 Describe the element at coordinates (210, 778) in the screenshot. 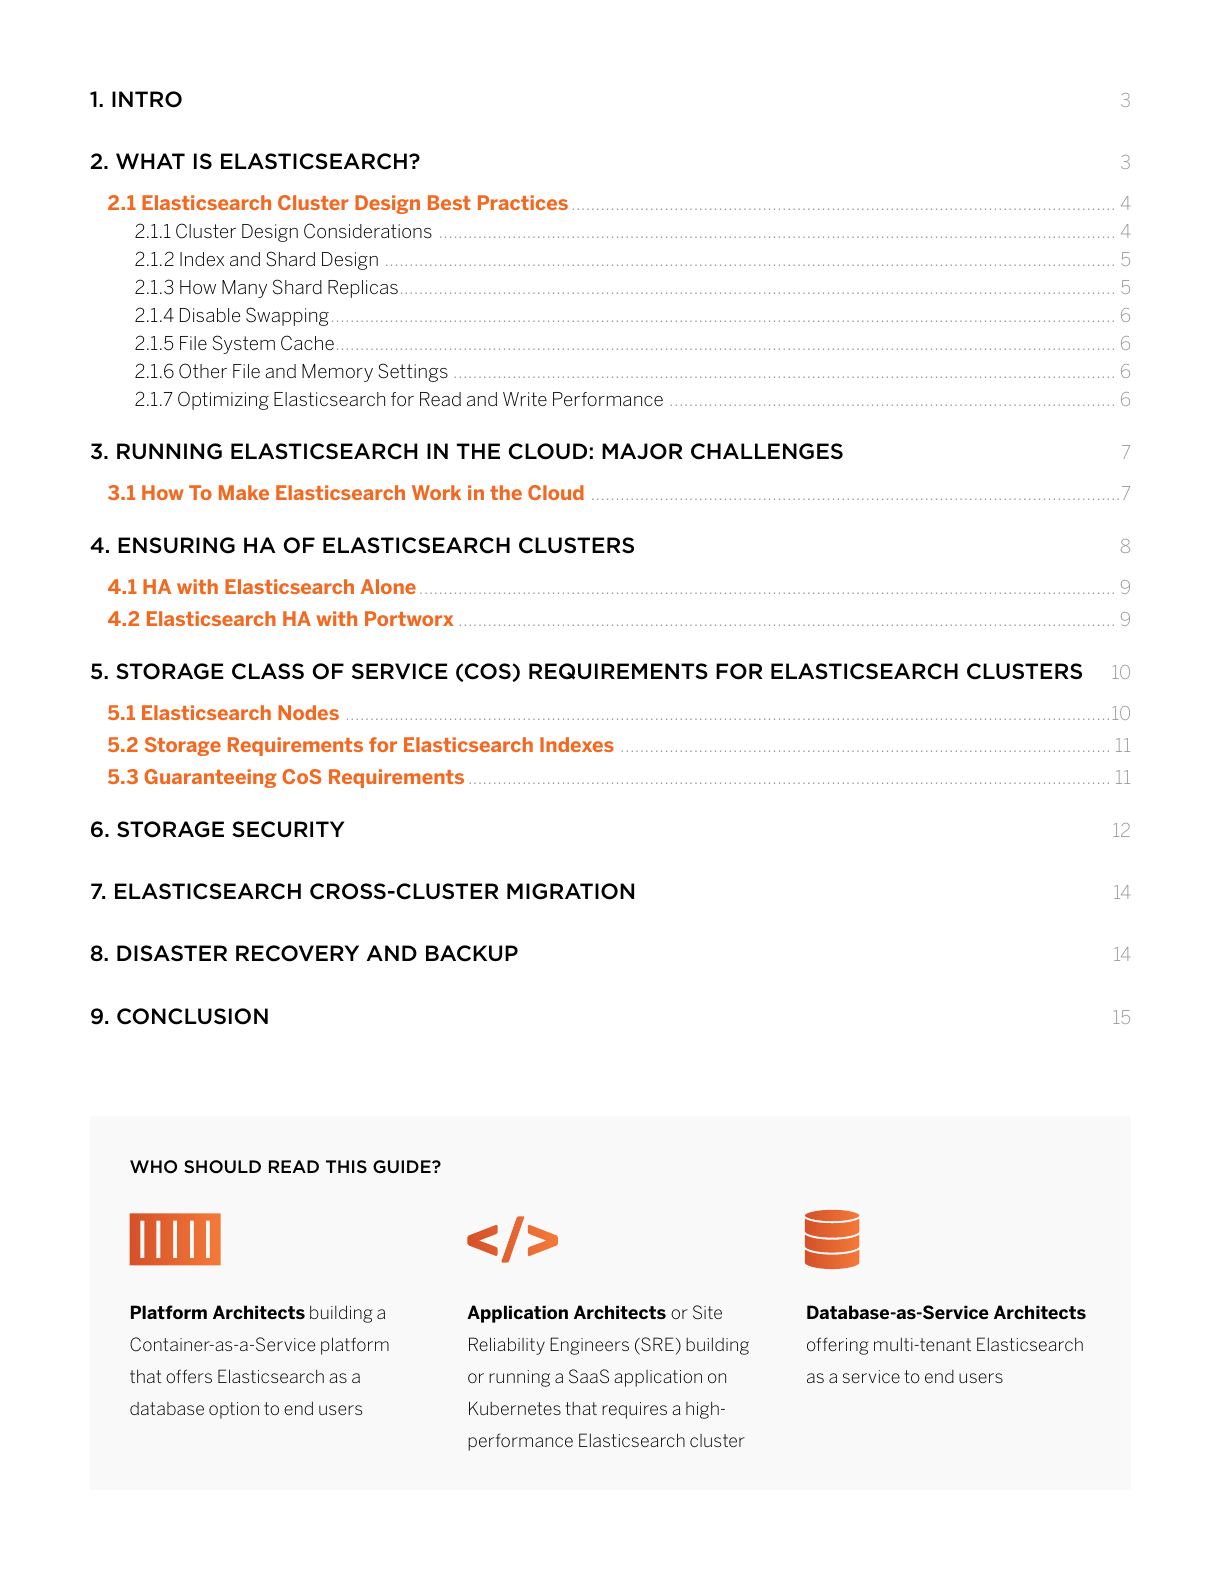

I see `Guaranteeing` at that location.
